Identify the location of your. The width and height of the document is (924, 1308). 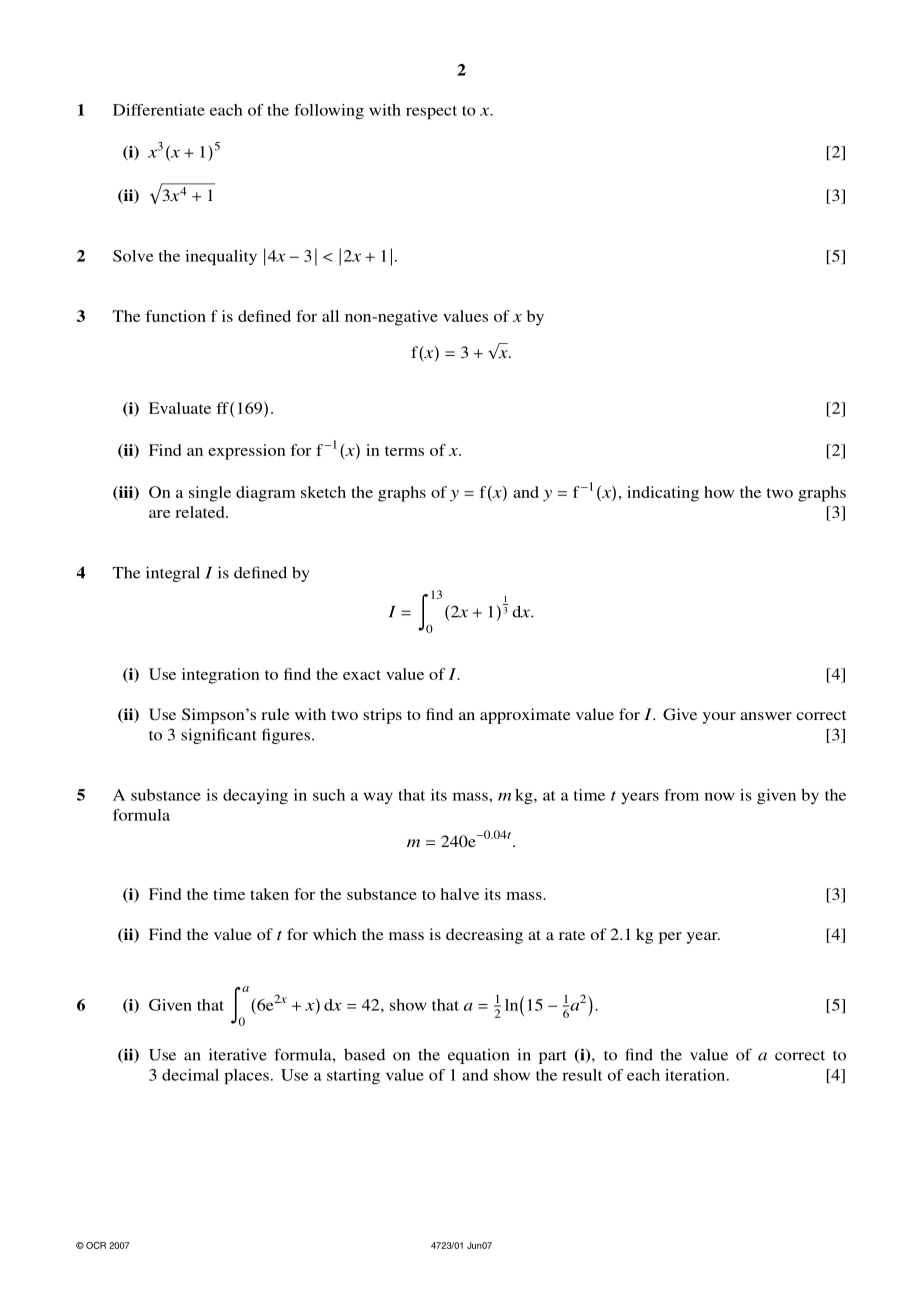
(719, 718).
